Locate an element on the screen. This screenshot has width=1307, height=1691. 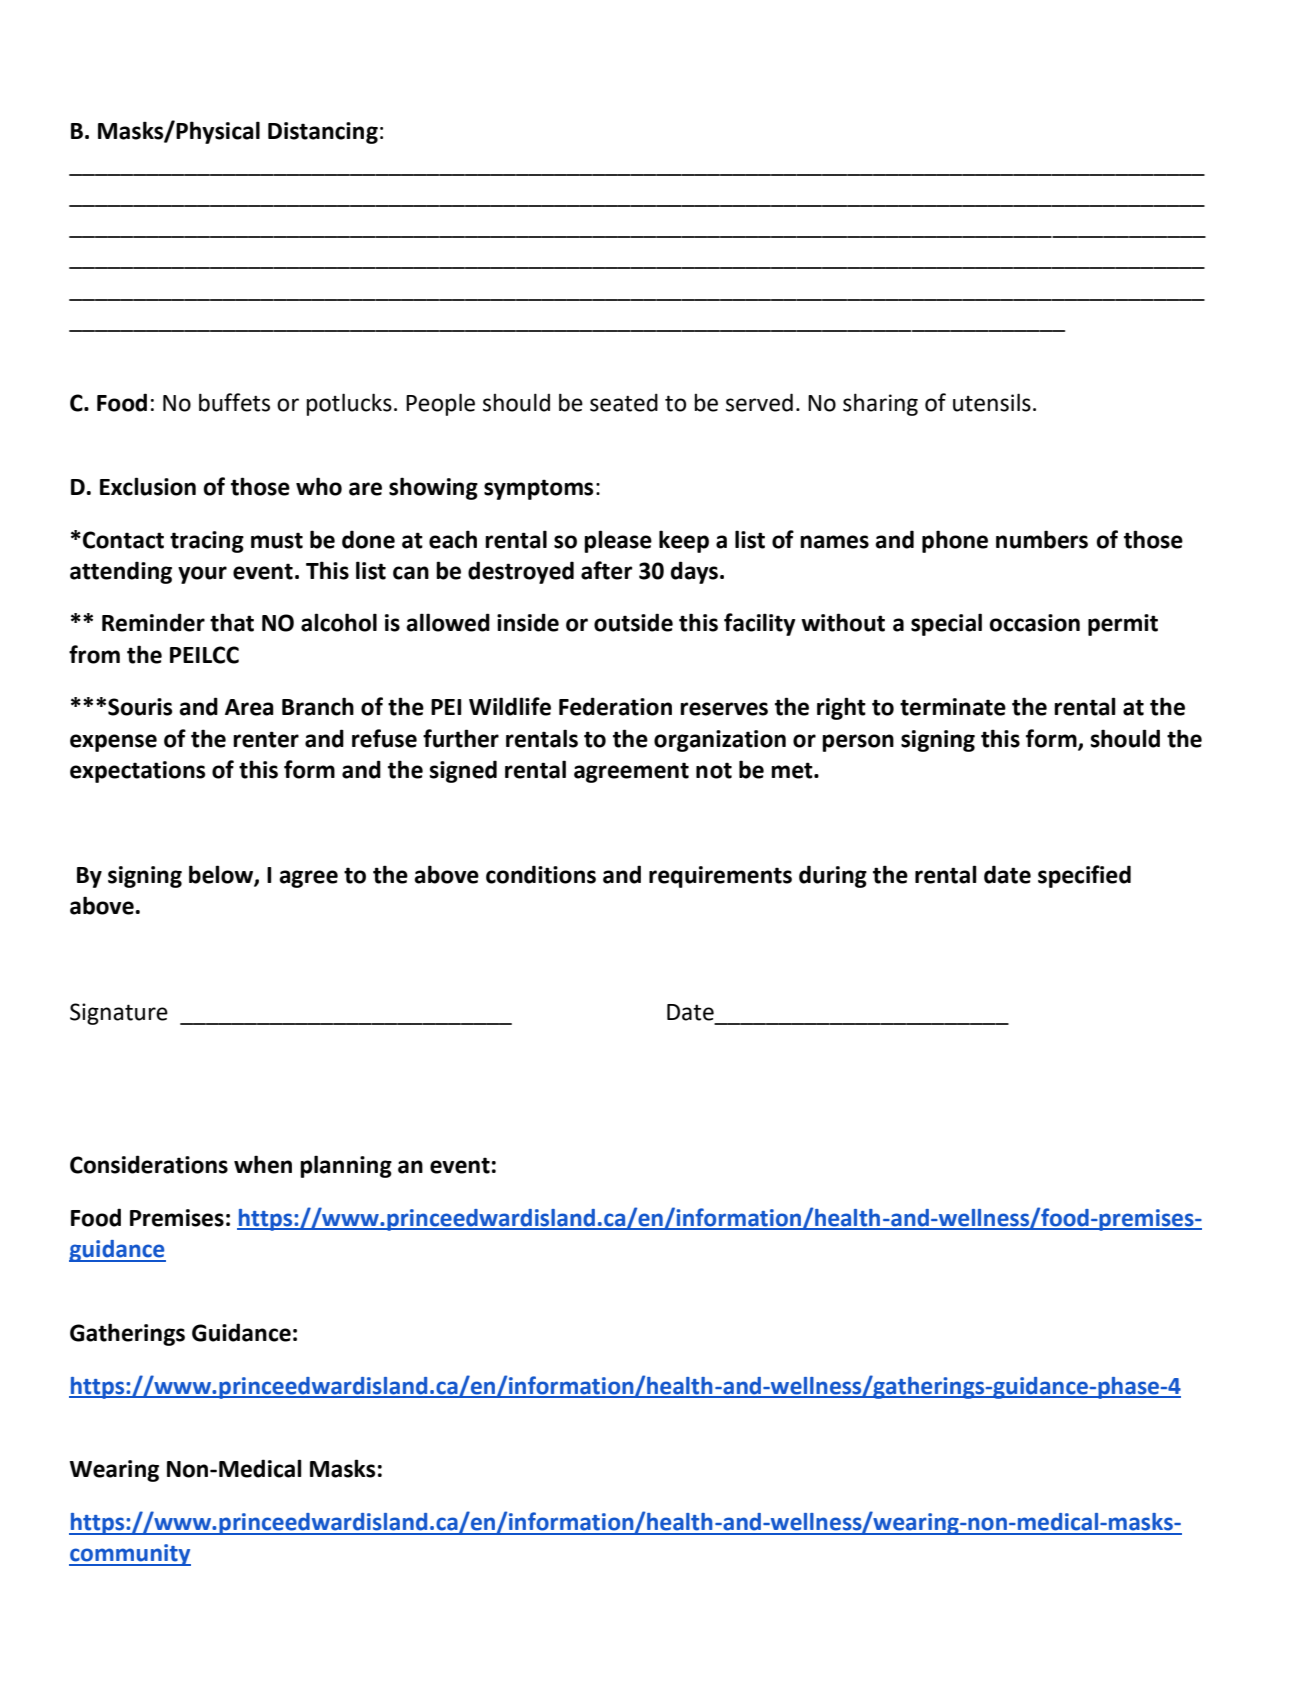
planning is located at coordinates (346, 1166).
